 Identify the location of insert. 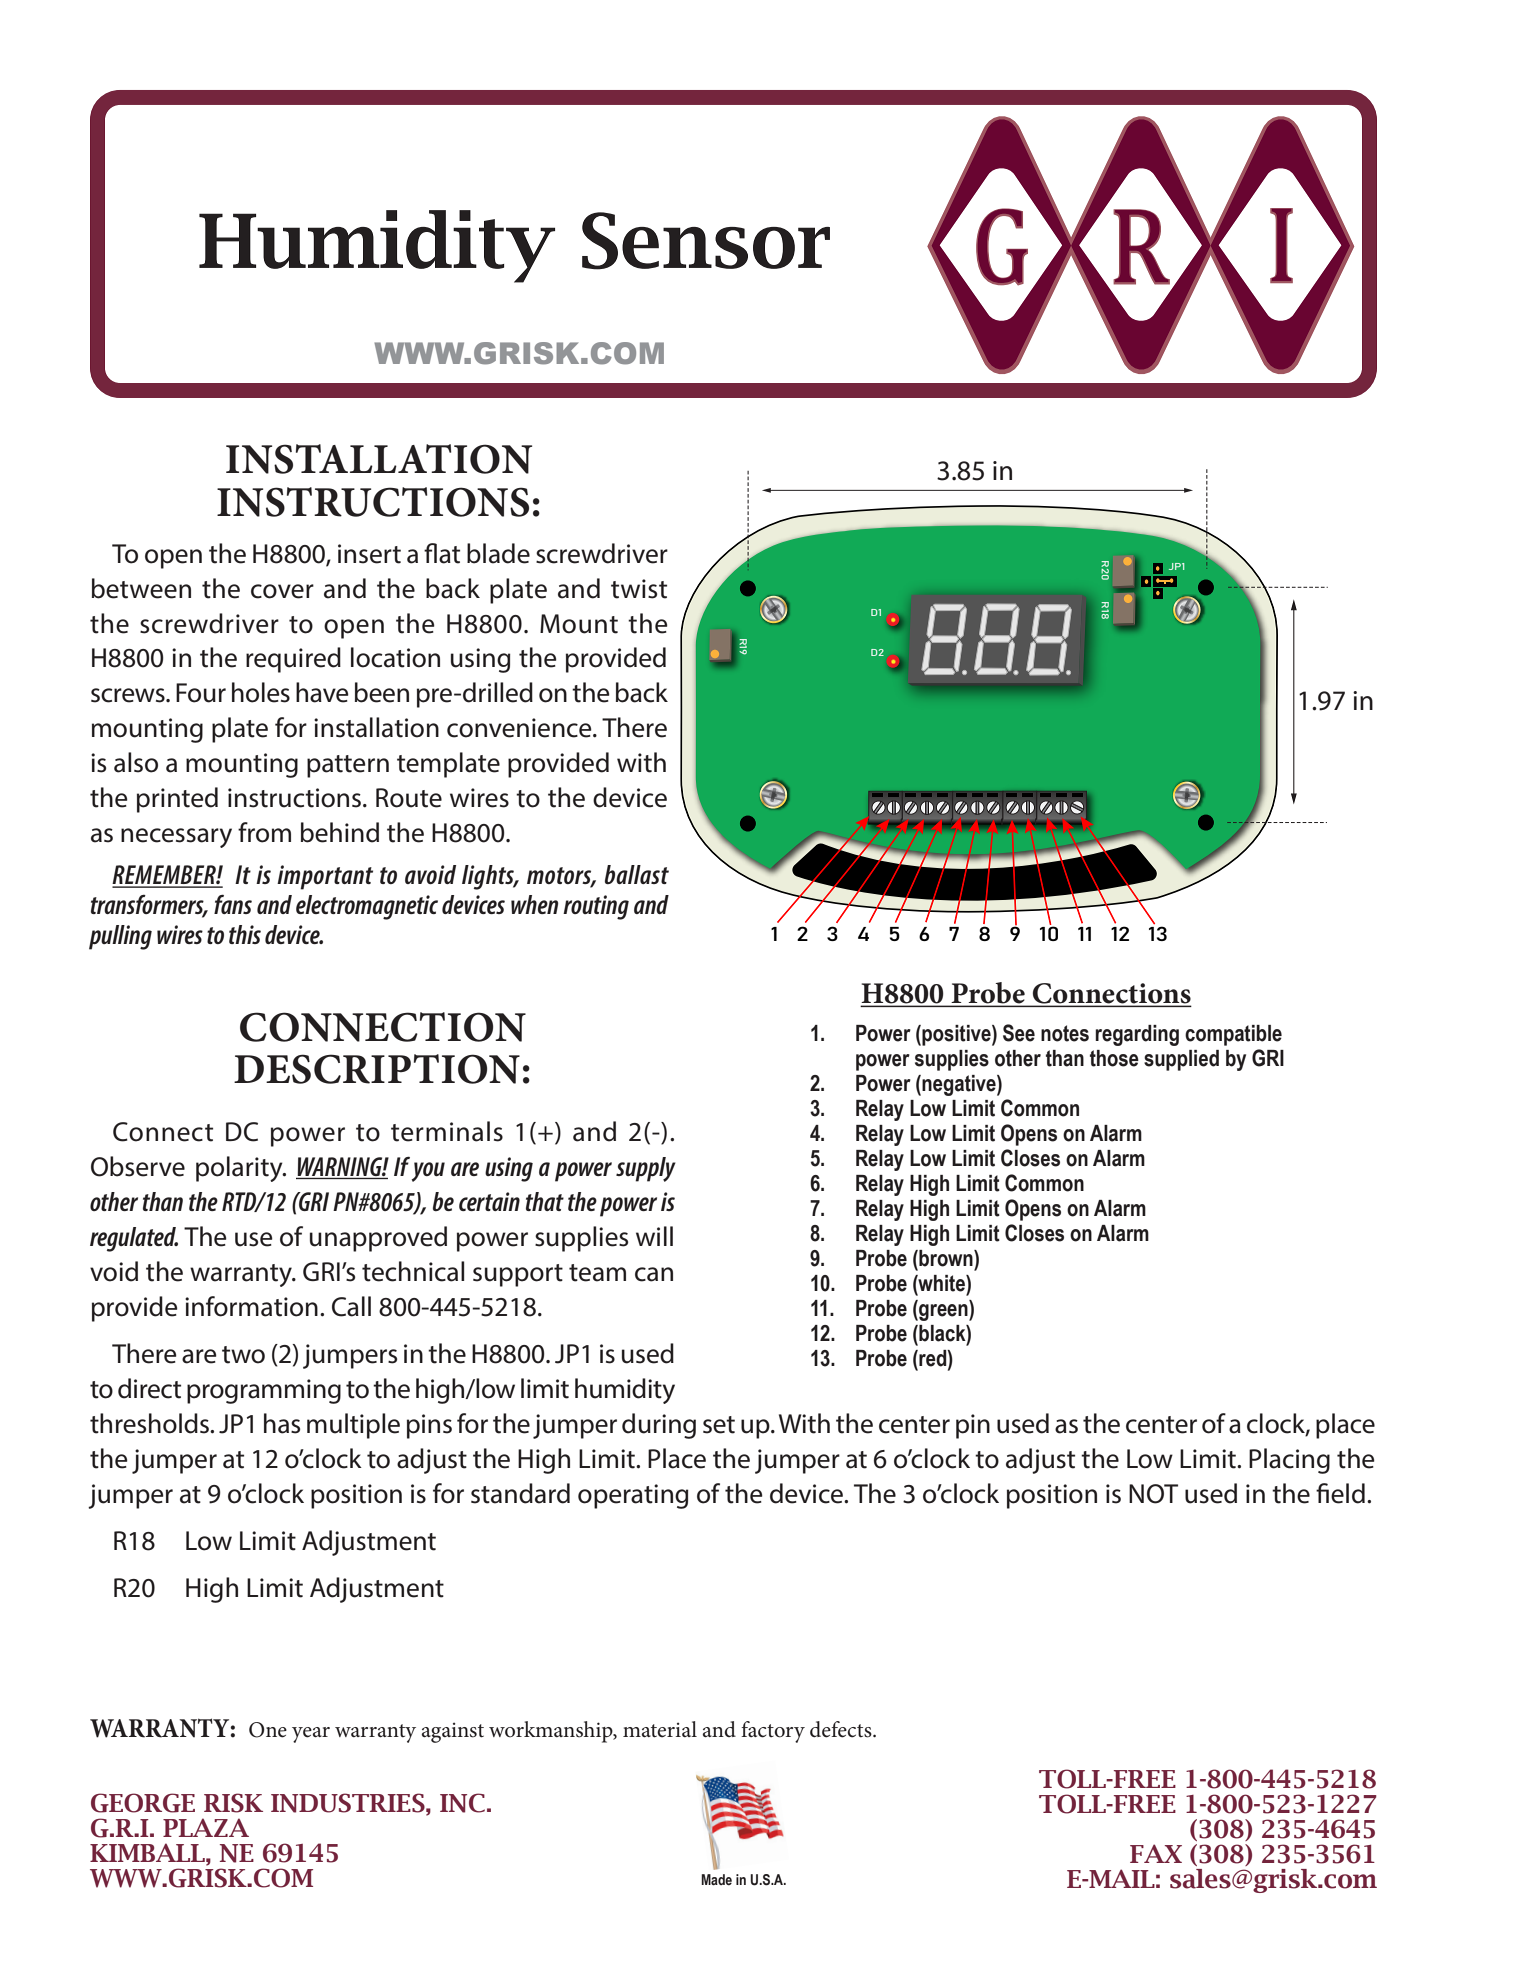
(369, 554).
